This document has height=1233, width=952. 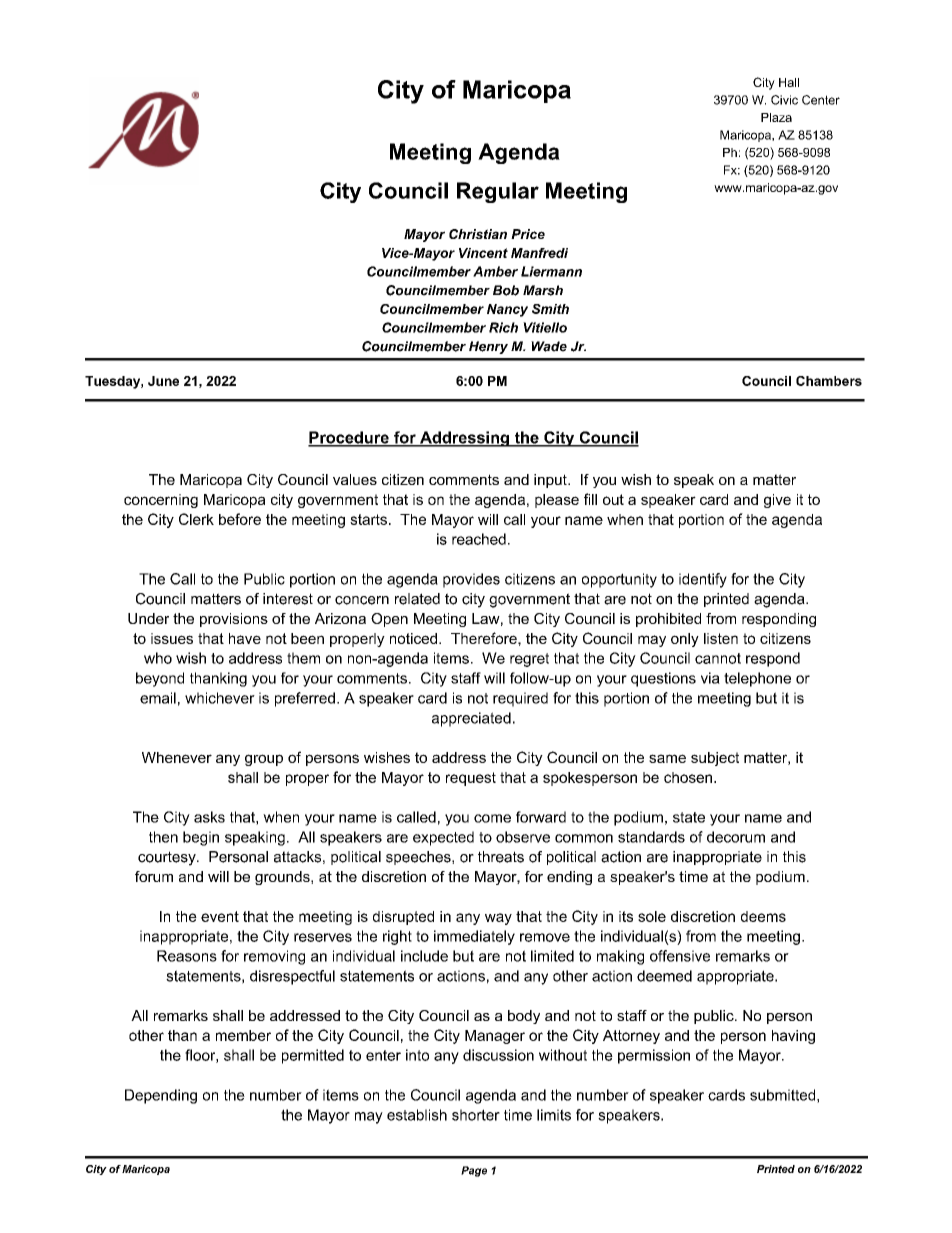 What do you see at coordinates (654, 1056) in the document?
I see `permission` at bounding box center [654, 1056].
